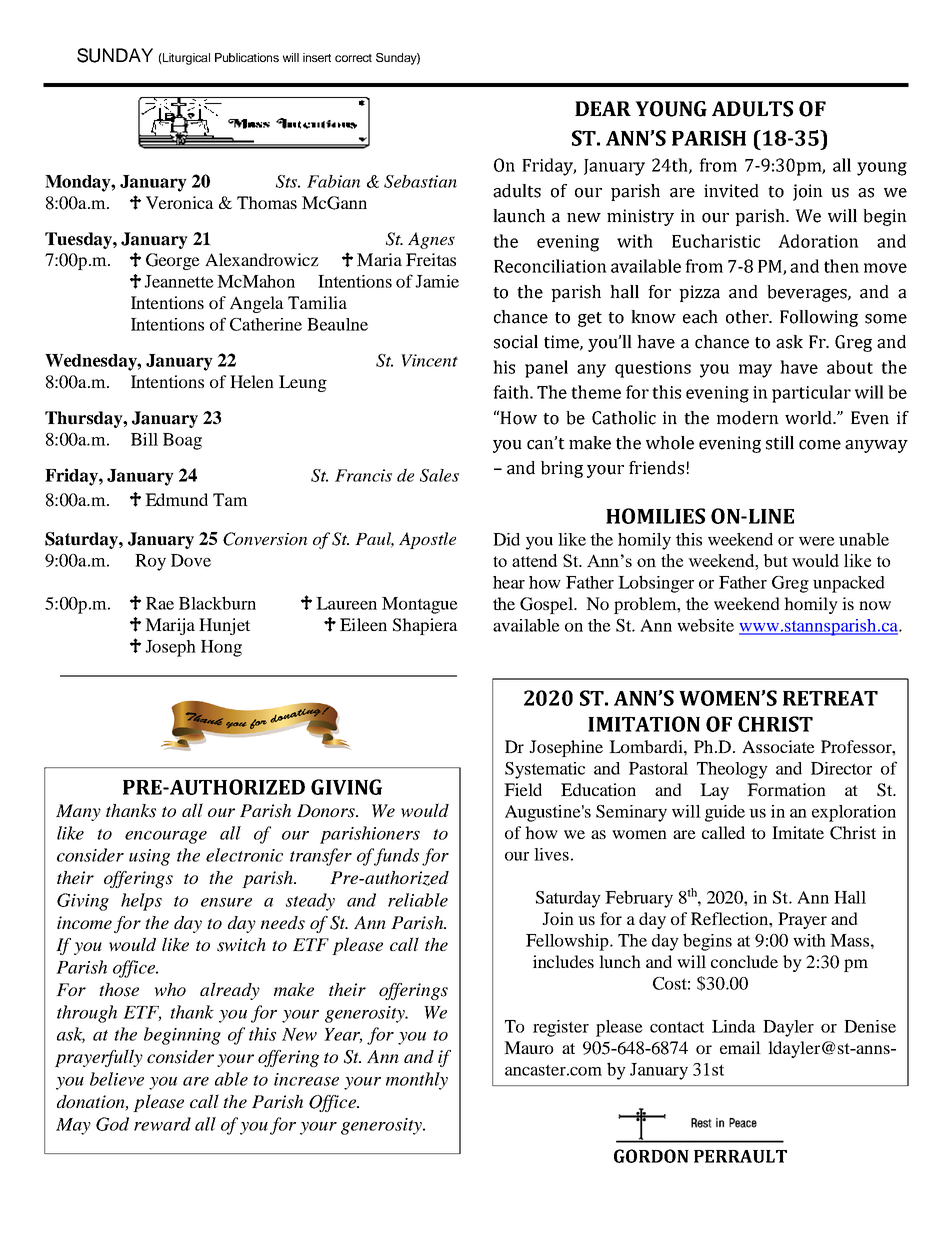 This image has width=952, height=1233. What do you see at coordinates (179, 281) in the image?
I see `Jeannette` at bounding box center [179, 281].
